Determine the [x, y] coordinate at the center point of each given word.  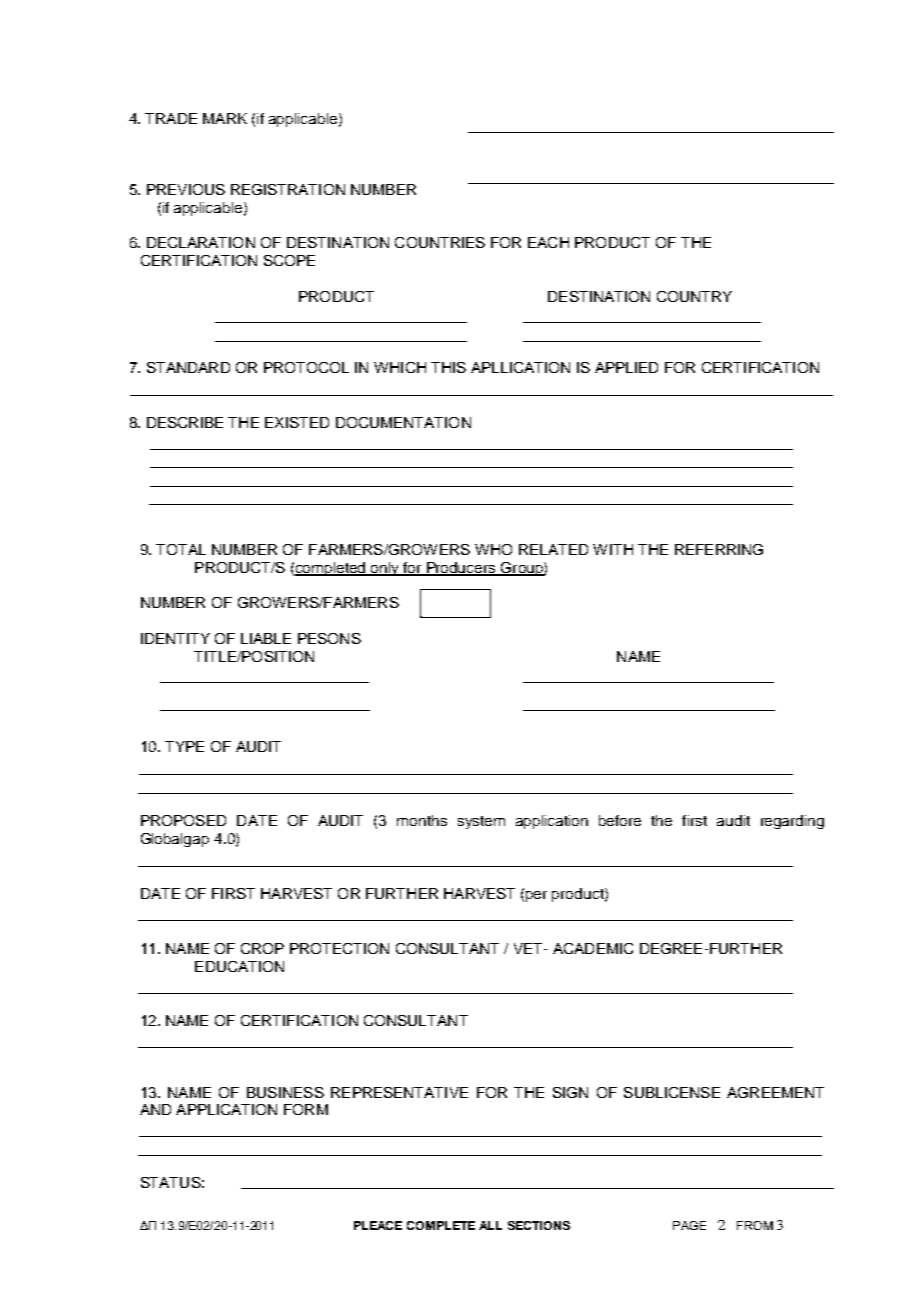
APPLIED [626, 367]
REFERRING [719, 549]
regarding [792, 822]
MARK [225, 118]
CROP [262, 948]
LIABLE [266, 638]
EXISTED [297, 422]
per [536, 896]
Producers [461, 569]
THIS [448, 367]
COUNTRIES [440, 242]
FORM [306, 1109]
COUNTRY [694, 296]
